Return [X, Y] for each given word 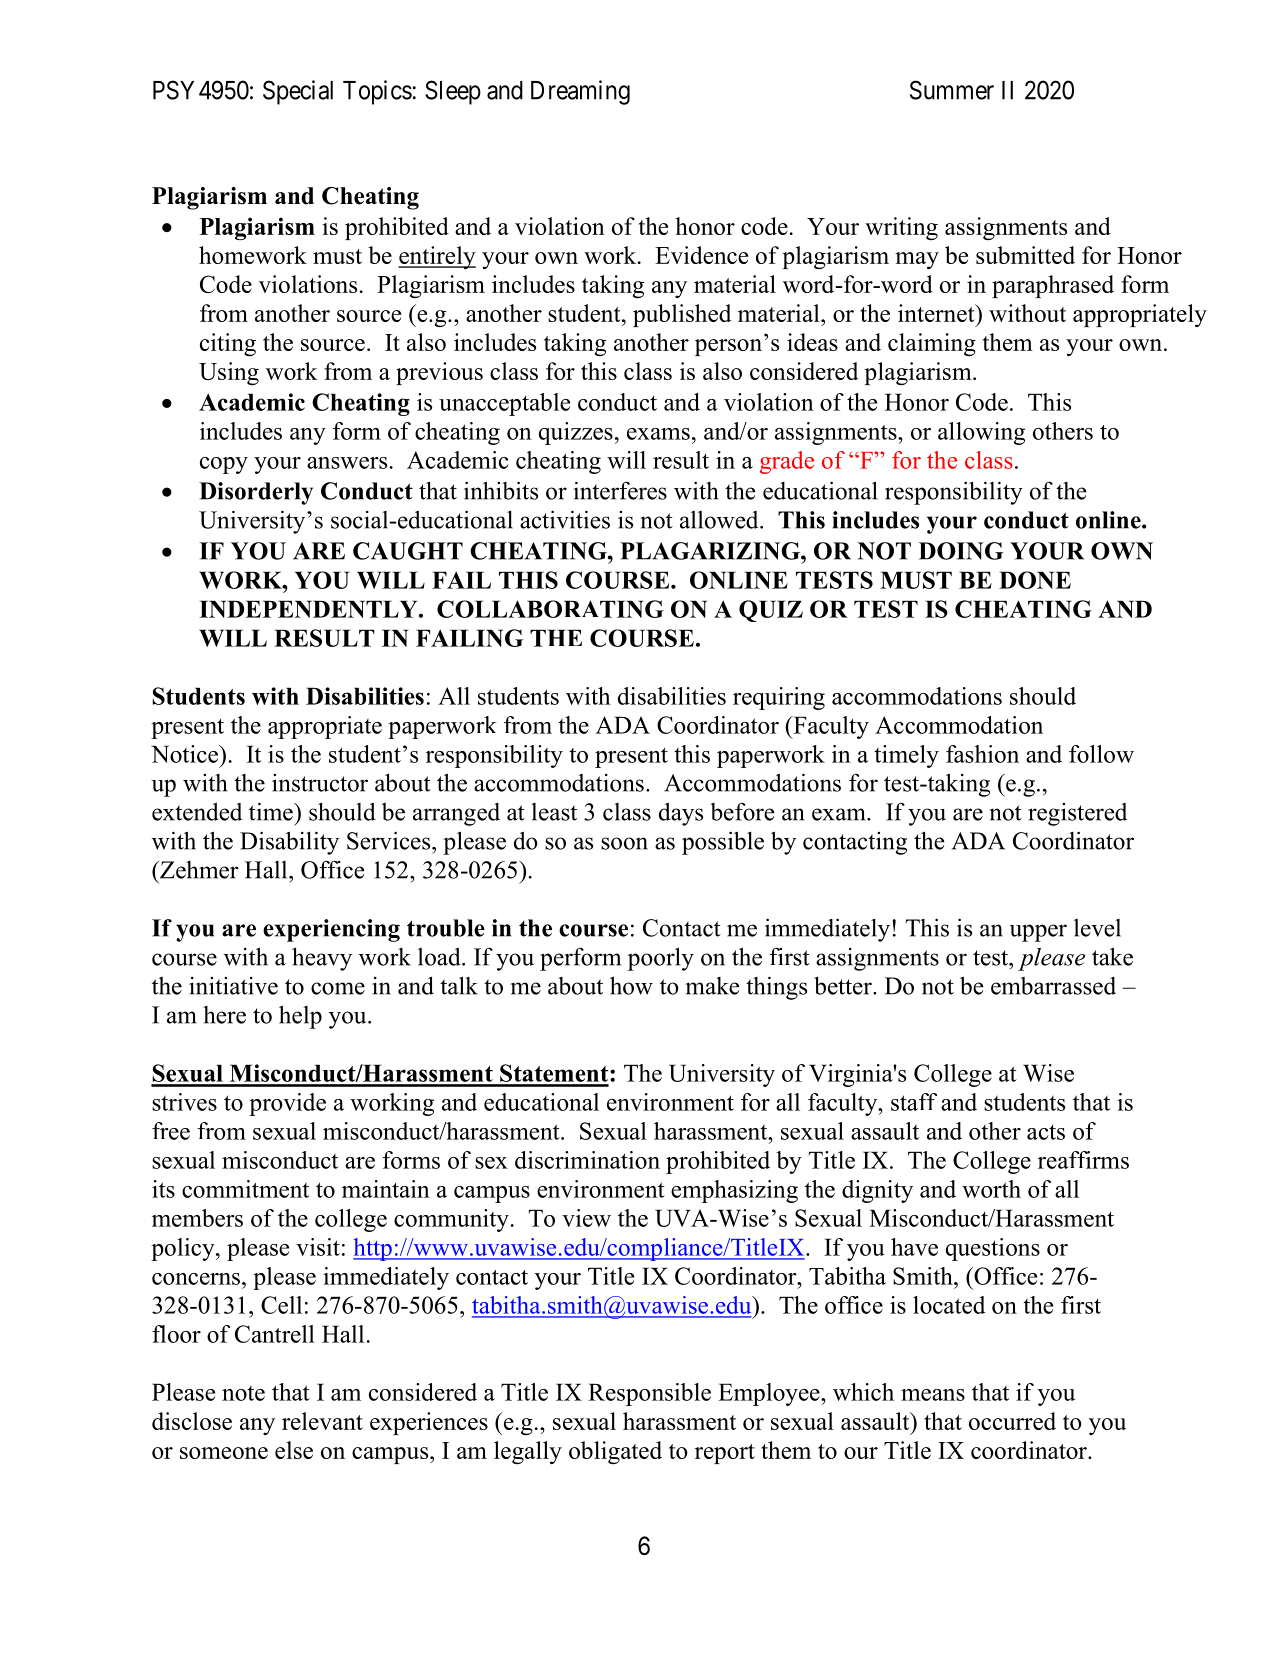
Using [229, 373]
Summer [952, 90]
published [682, 315]
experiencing [331, 930]
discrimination [587, 1160]
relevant [322, 1421]
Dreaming [580, 92]
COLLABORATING [550, 609]
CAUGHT [408, 551]
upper [1038, 933]
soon [624, 843]
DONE [1035, 580]
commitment [245, 1189]
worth [991, 1189]
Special [298, 92]
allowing [981, 433]
